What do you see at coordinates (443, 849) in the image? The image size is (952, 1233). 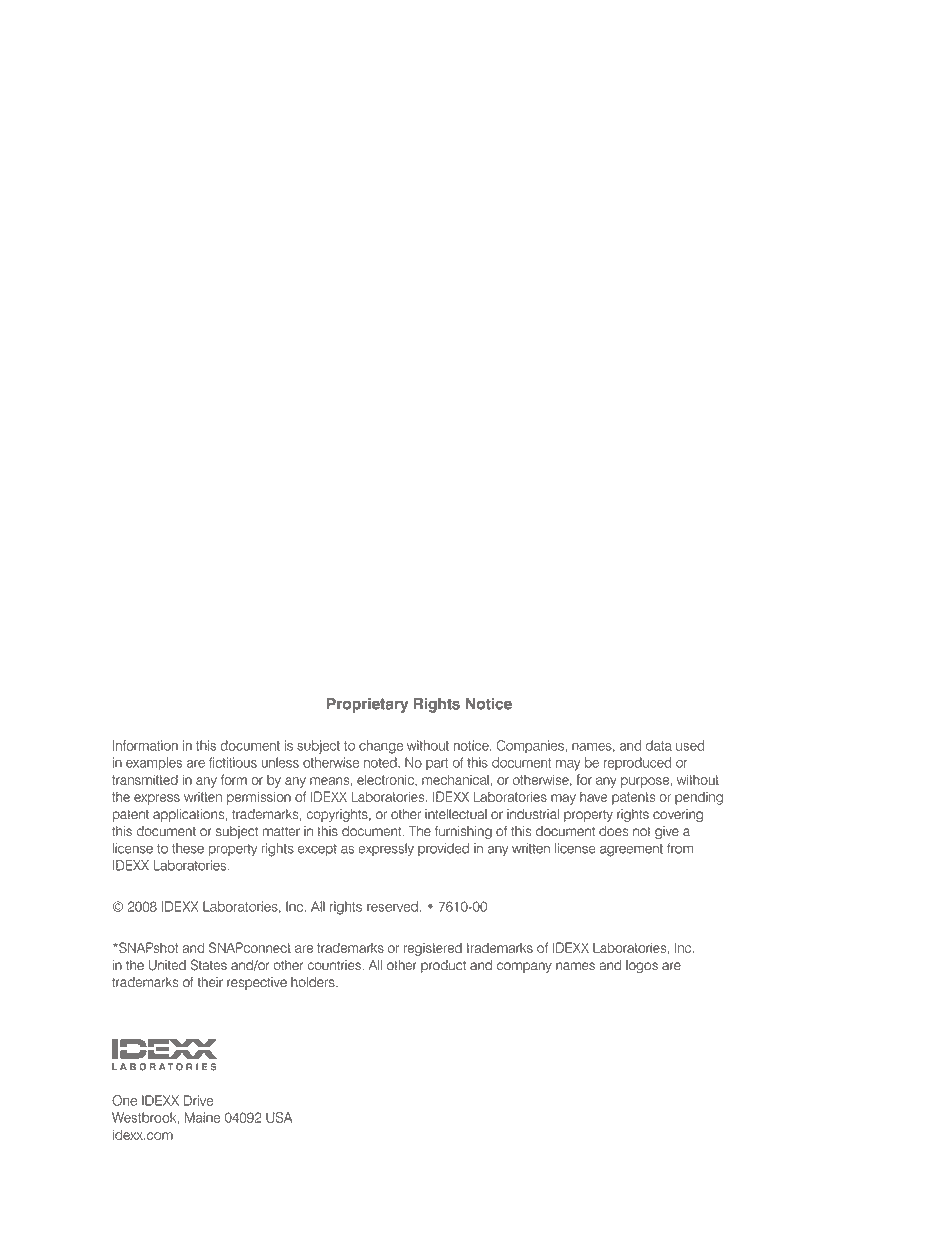 I see `provided` at bounding box center [443, 849].
